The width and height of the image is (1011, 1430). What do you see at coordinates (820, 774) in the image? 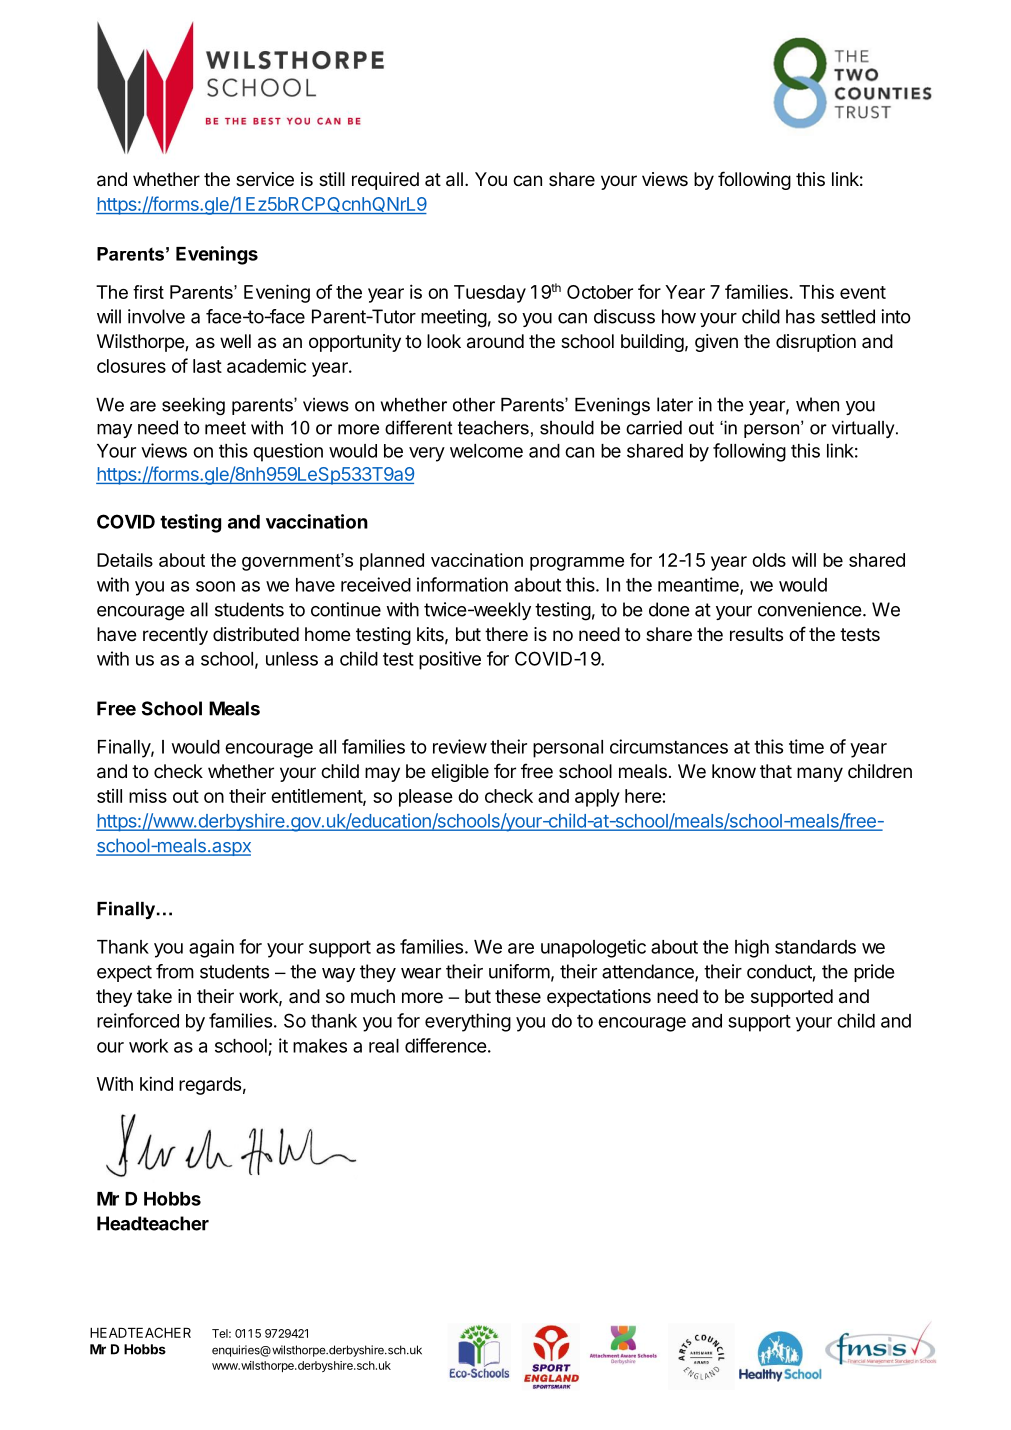
I see `many` at bounding box center [820, 774].
